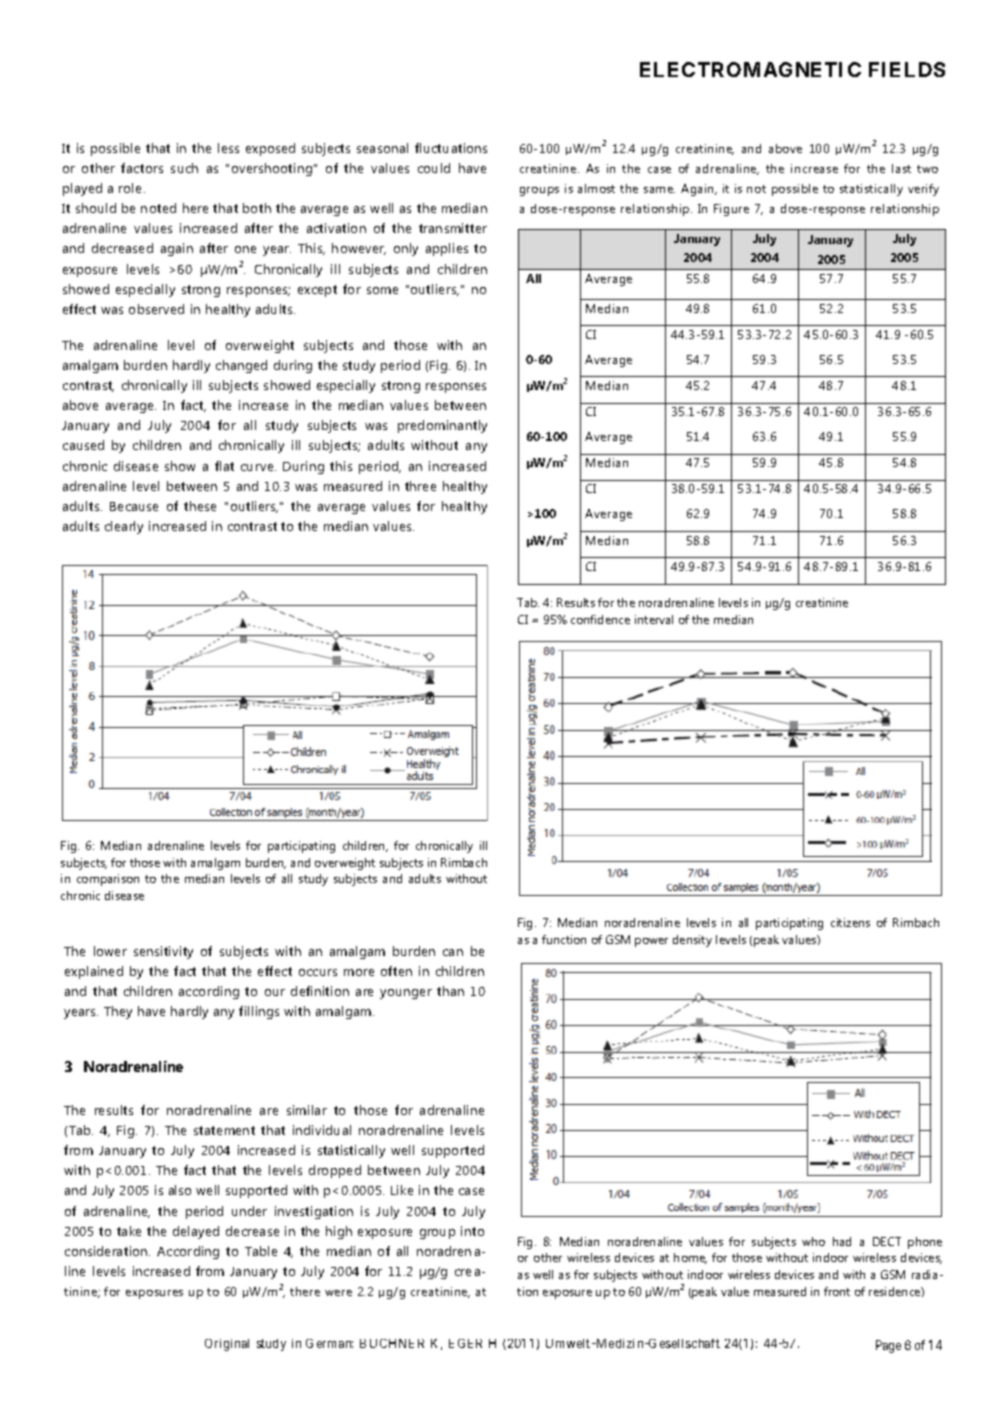 The height and width of the image is (1416, 1001). What do you see at coordinates (442, 426) in the image?
I see `predominantly` at bounding box center [442, 426].
